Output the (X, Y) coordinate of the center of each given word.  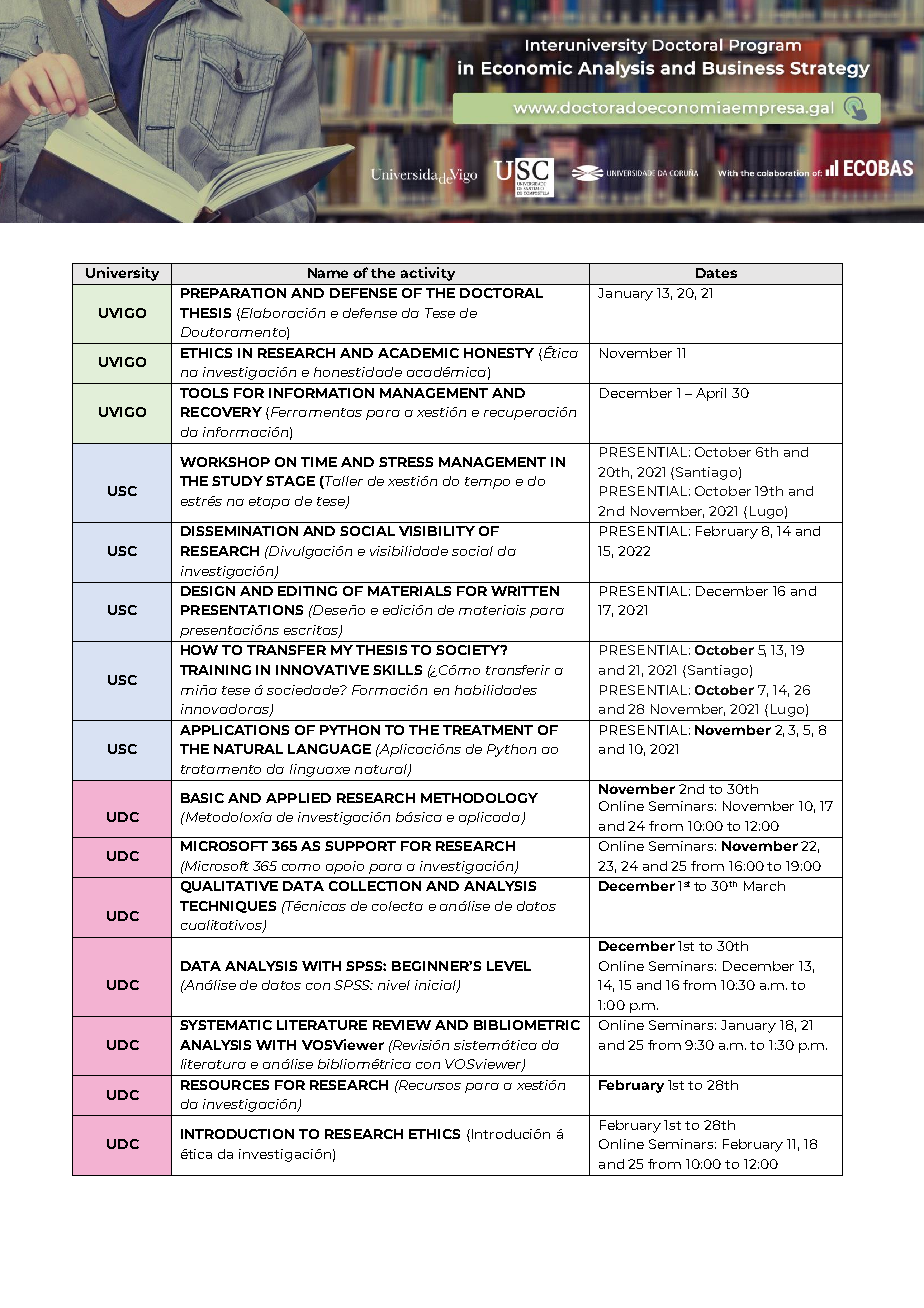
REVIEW (402, 1025)
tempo (487, 483)
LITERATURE (322, 1025)
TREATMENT (488, 730)
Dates (716, 273)
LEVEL (509, 966)
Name (328, 273)
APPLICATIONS (234, 730)
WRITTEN (525, 591)
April (711, 394)
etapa (269, 503)
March (764, 886)
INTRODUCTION (237, 1134)
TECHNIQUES (228, 907)
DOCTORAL (501, 293)
